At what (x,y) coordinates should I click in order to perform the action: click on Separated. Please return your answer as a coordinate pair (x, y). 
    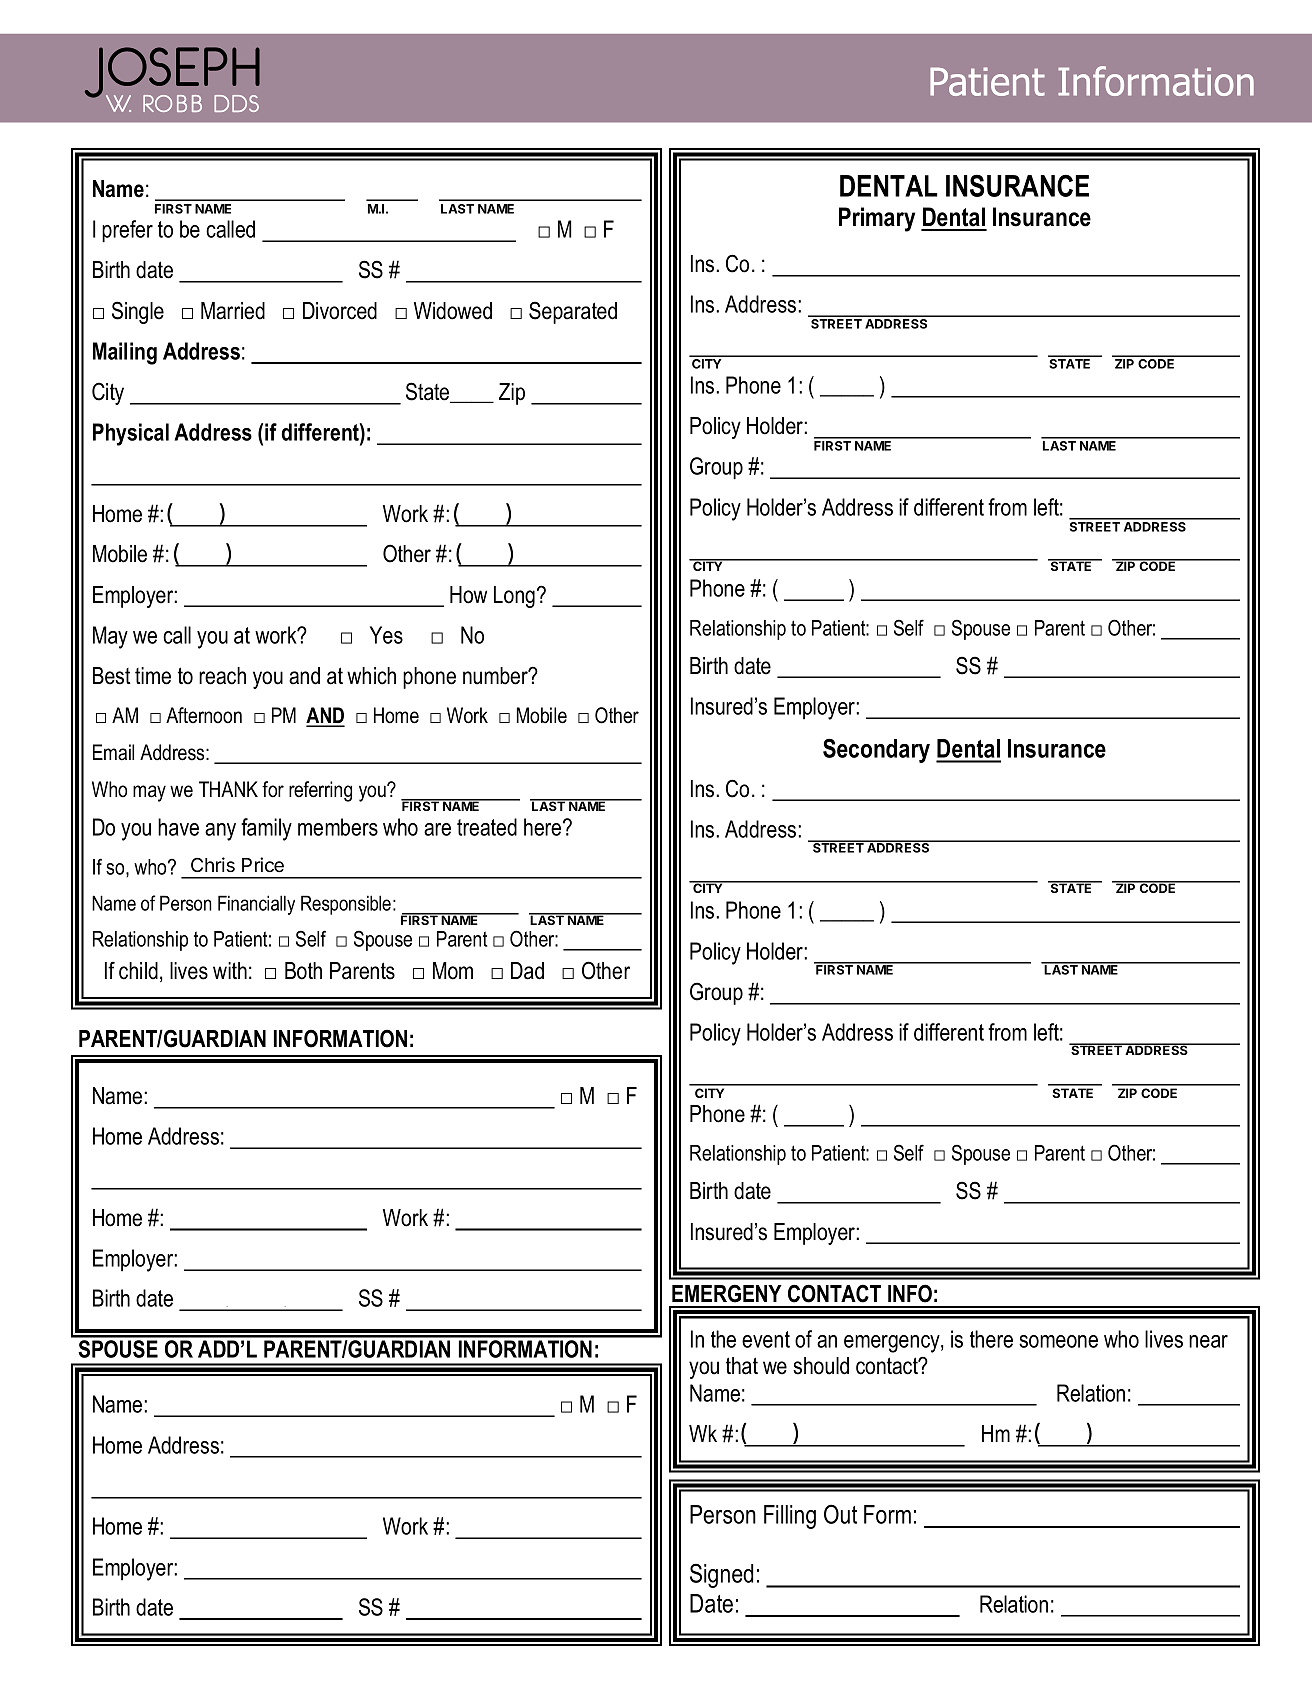
    Looking at the image, I should click on (573, 312).
